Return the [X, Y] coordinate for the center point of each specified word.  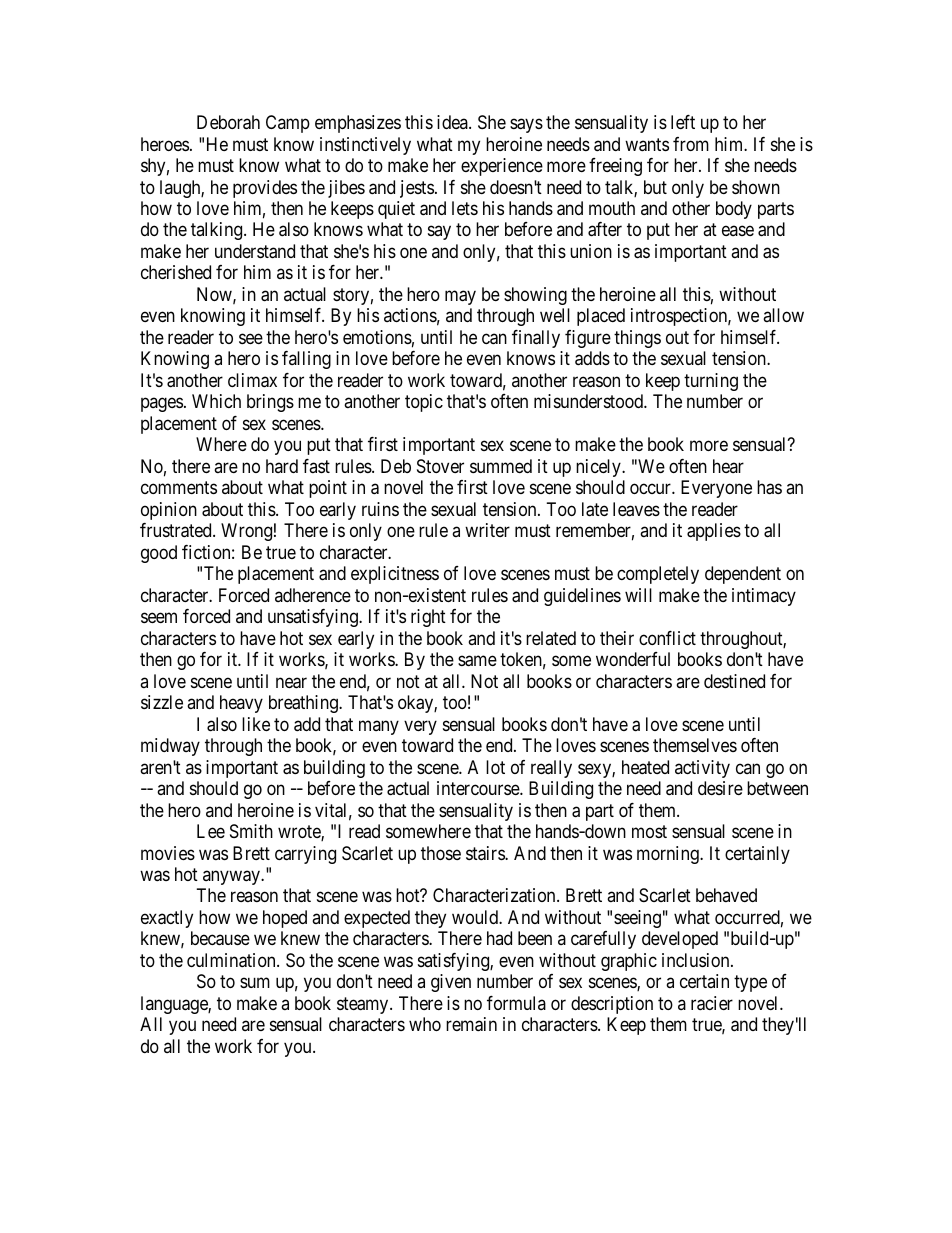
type [750, 984]
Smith [251, 831]
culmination [232, 960]
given [451, 983]
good [159, 554]
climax [252, 380]
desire [720, 788]
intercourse [479, 788]
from [691, 144]
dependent [743, 575]
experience [502, 167]
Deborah [228, 122]
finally [536, 339]
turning [711, 382]
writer [487, 530]
